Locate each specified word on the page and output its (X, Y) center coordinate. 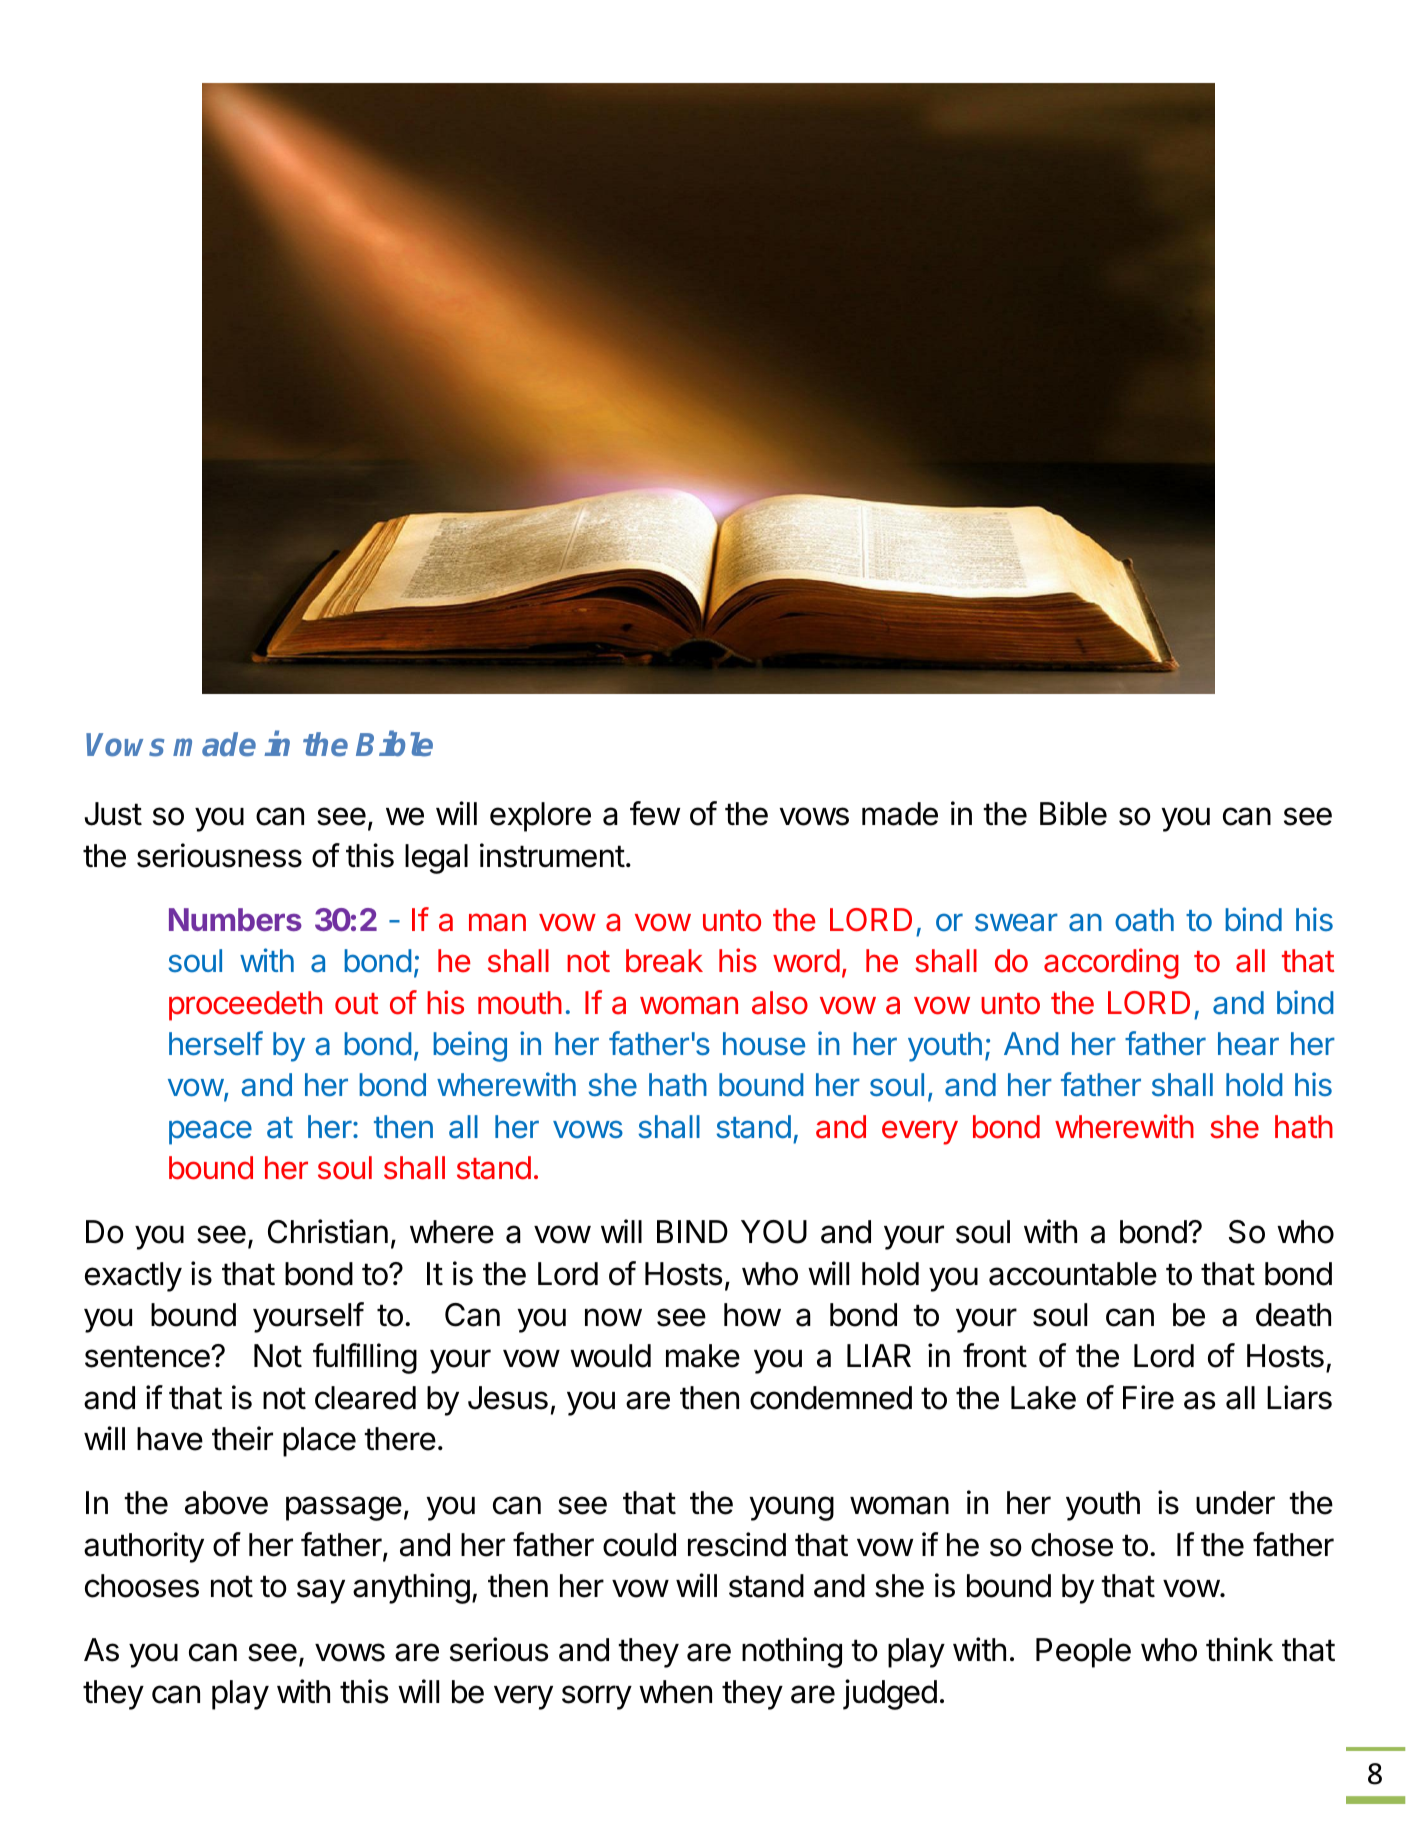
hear (1248, 1044)
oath (1144, 920)
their (242, 1438)
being (470, 1046)
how (752, 1315)
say (321, 1591)
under (1235, 1503)
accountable (1073, 1274)
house (764, 1044)
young (792, 1508)
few (655, 813)
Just (113, 814)
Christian (328, 1231)
